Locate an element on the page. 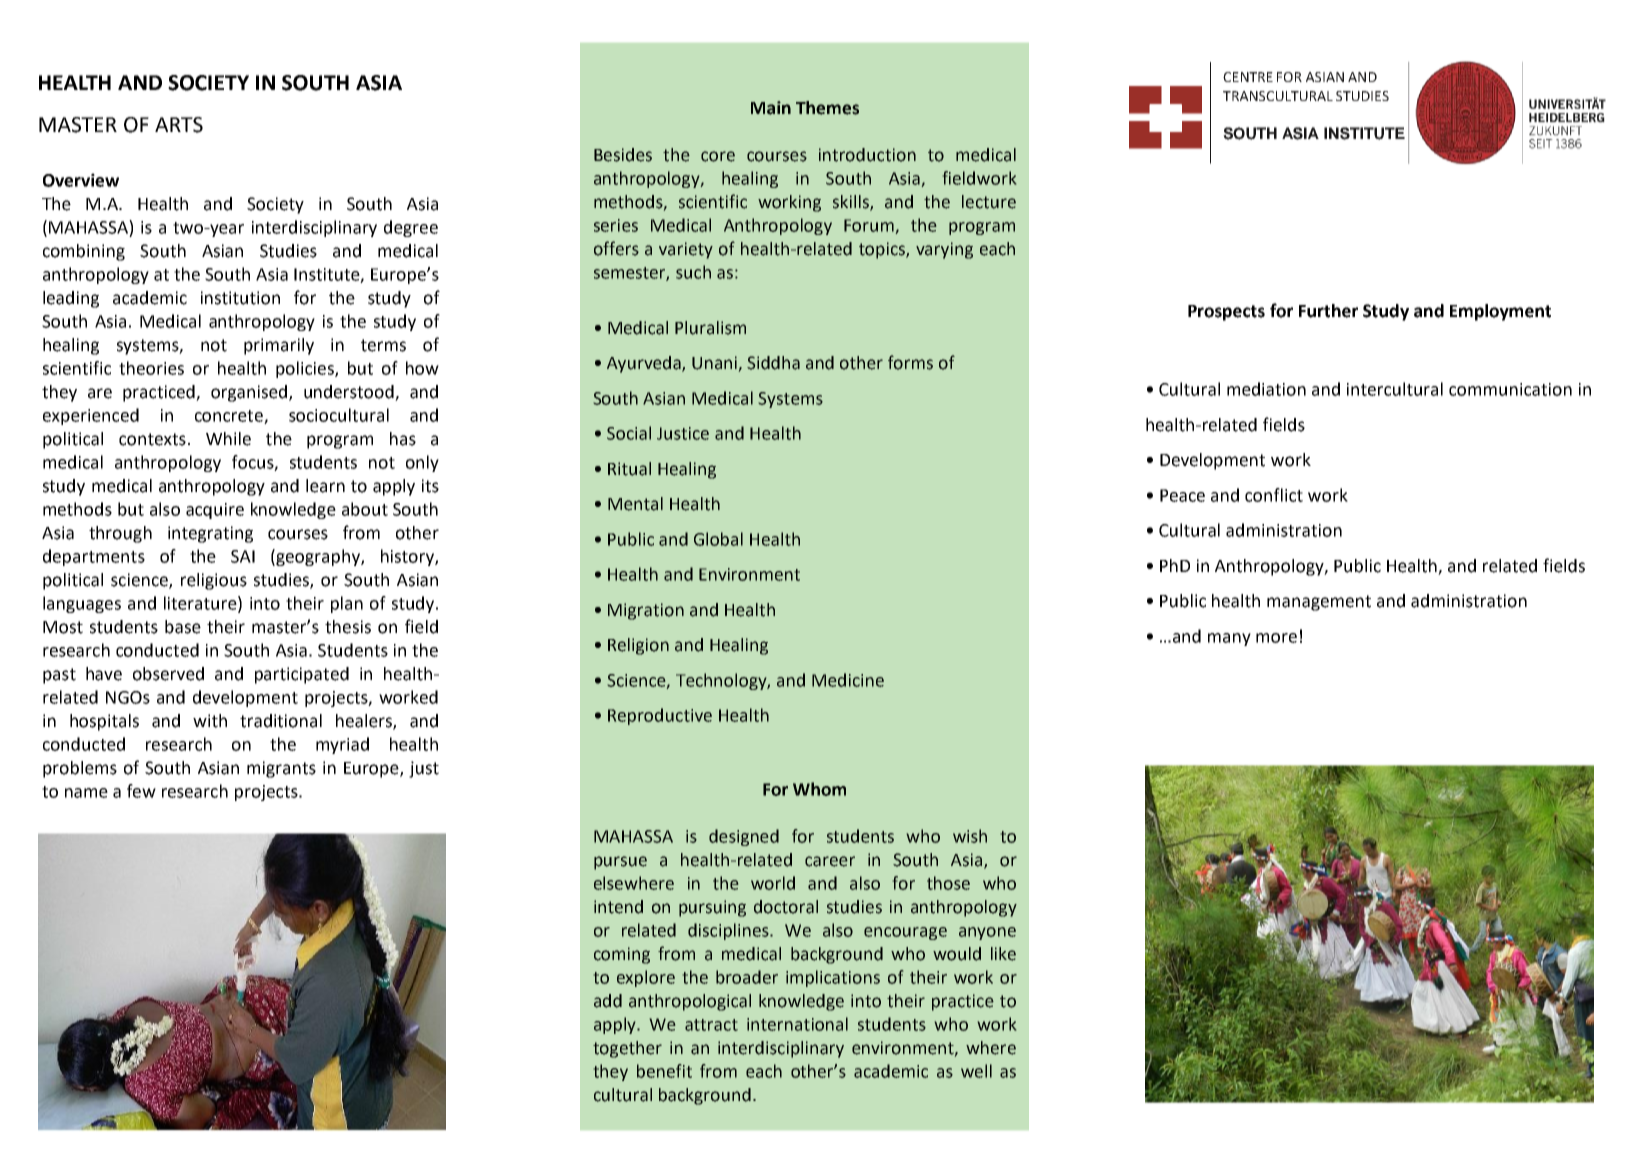  ARTS is located at coordinates (179, 125).
